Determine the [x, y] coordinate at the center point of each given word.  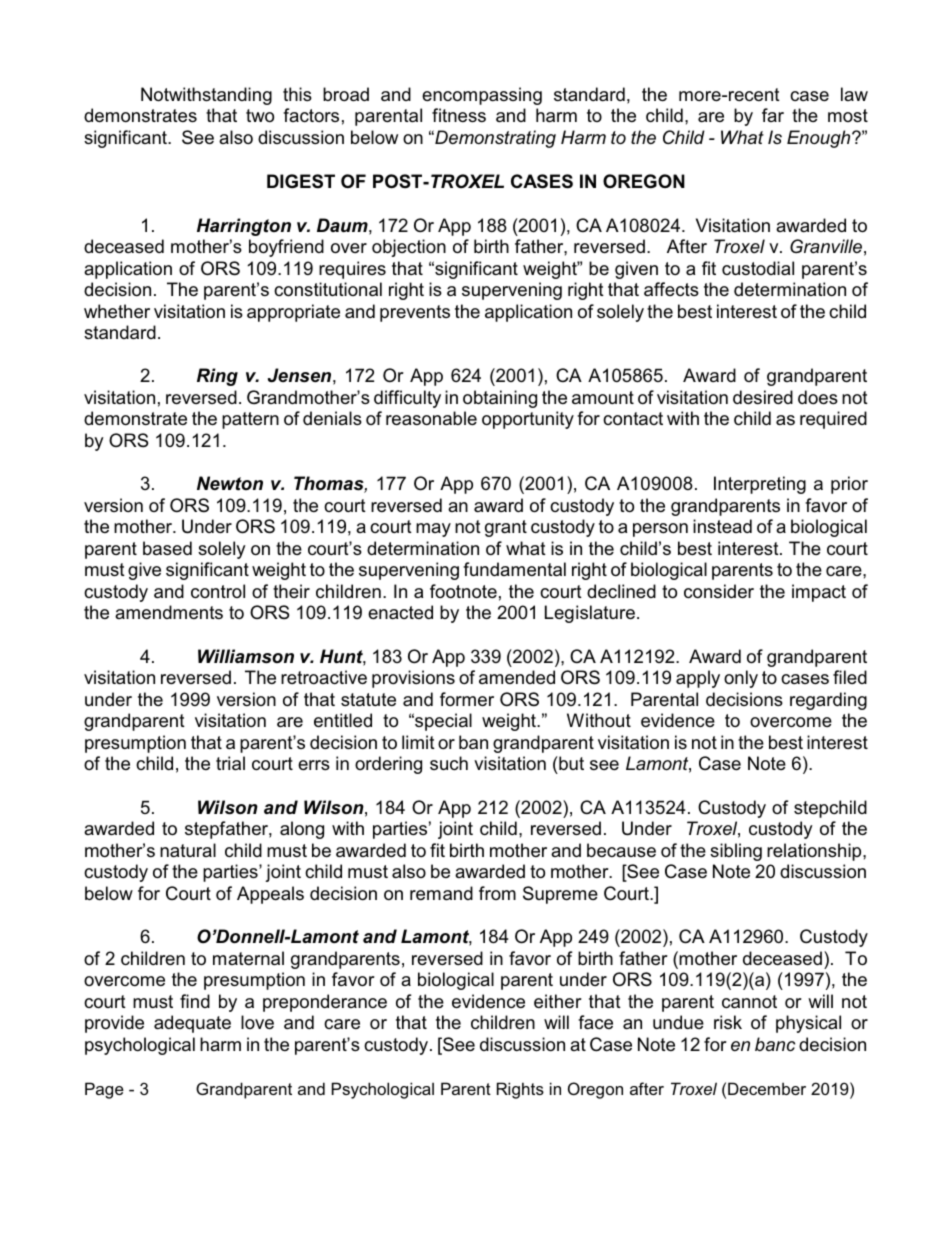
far [773, 115]
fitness [459, 115]
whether [117, 311]
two [260, 115]
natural [188, 850]
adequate [192, 1024]
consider [719, 591]
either [558, 1001]
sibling [736, 852]
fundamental [514, 569]
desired [763, 397]
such [449, 763]
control [218, 591]
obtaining [500, 399]
